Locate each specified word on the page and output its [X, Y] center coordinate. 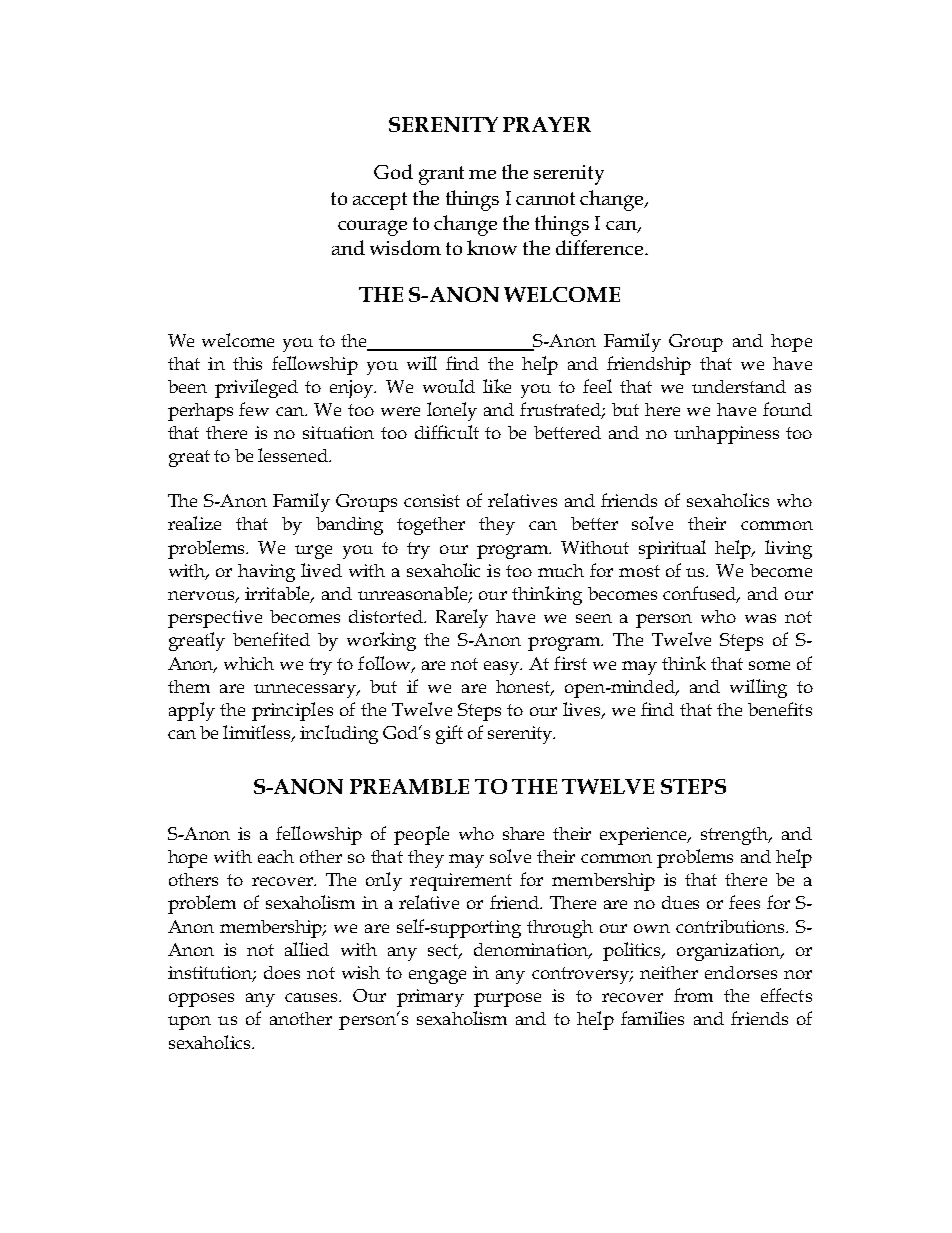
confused [701, 594]
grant [441, 175]
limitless [258, 733]
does [282, 972]
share [523, 833]
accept [380, 201]
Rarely [462, 618]
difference [601, 247]
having [266, 573]
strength [736, 836]
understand [739, 386]
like [497, 386]
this [247, 363]
